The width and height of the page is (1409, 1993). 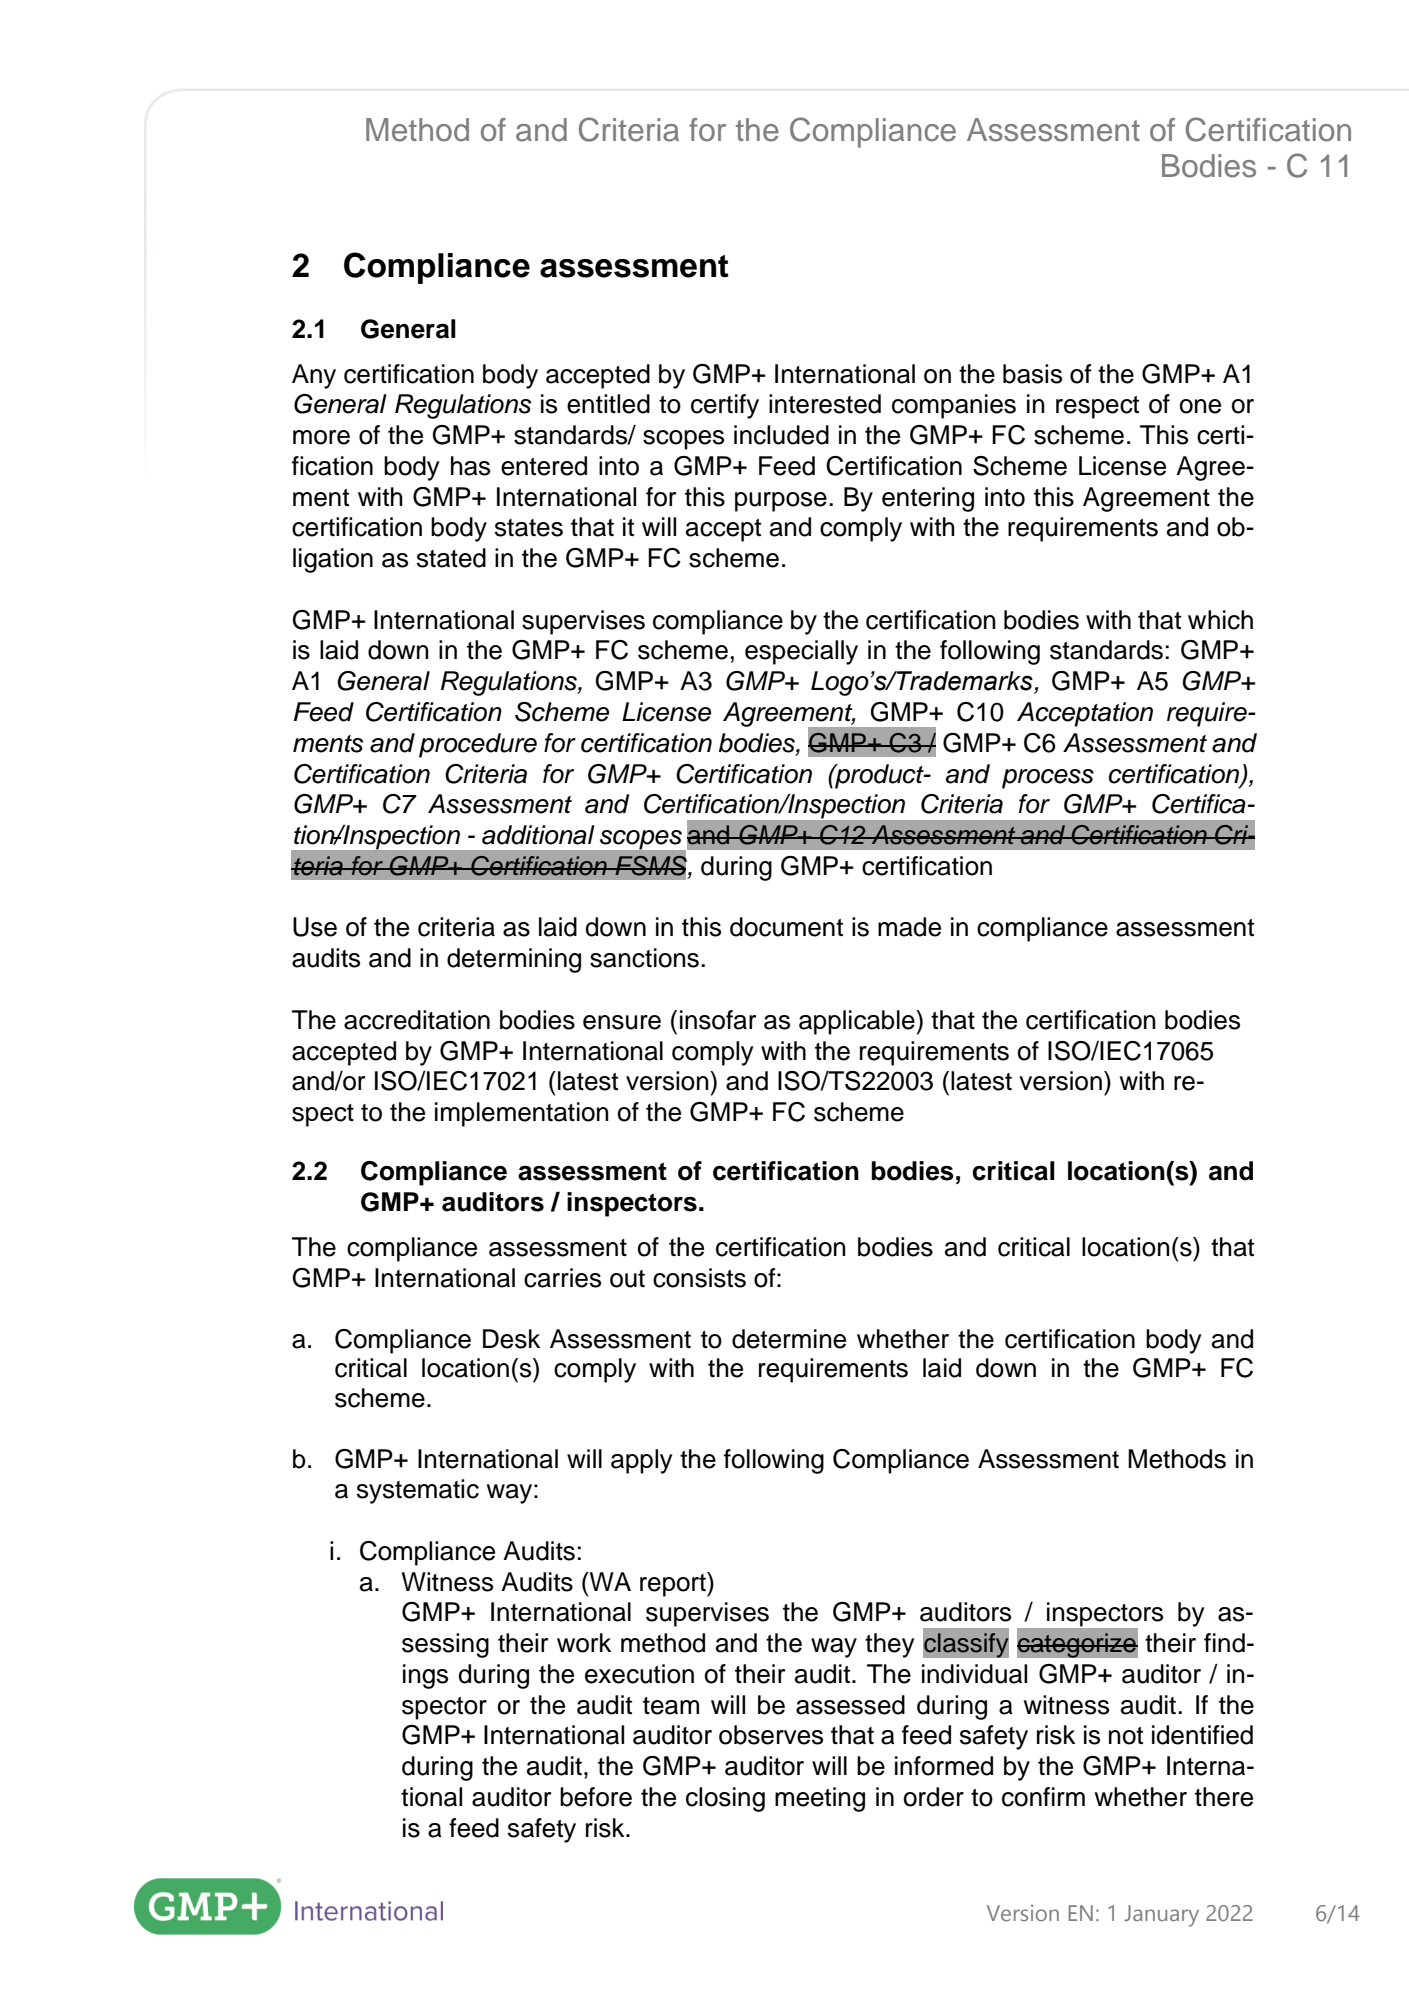 What do you see at coordinates (315, 927) in the page?
I see `Use` at bounding box center [315, 927].
